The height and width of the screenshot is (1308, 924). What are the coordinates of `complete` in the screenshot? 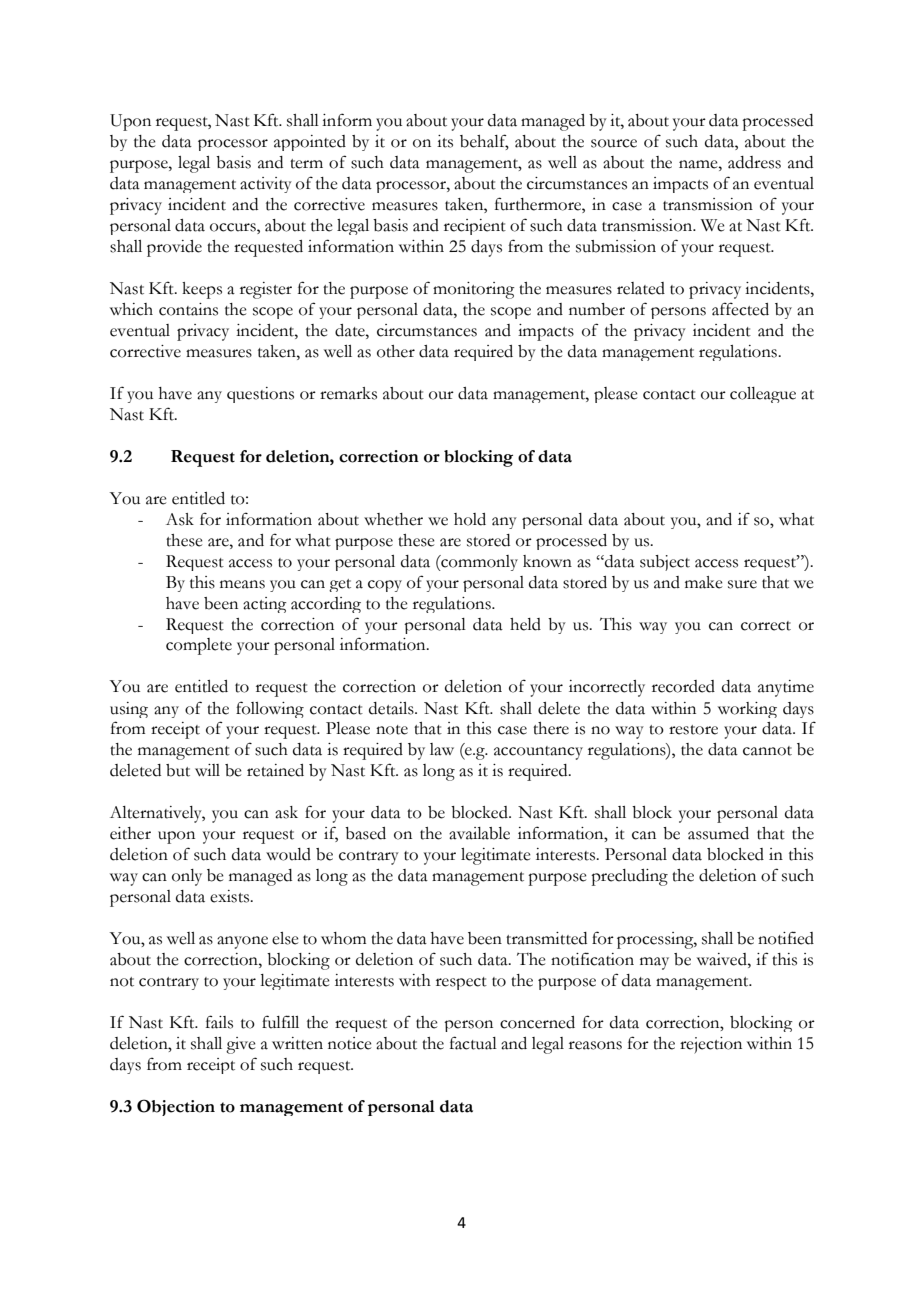 It's located at (199, 646).
